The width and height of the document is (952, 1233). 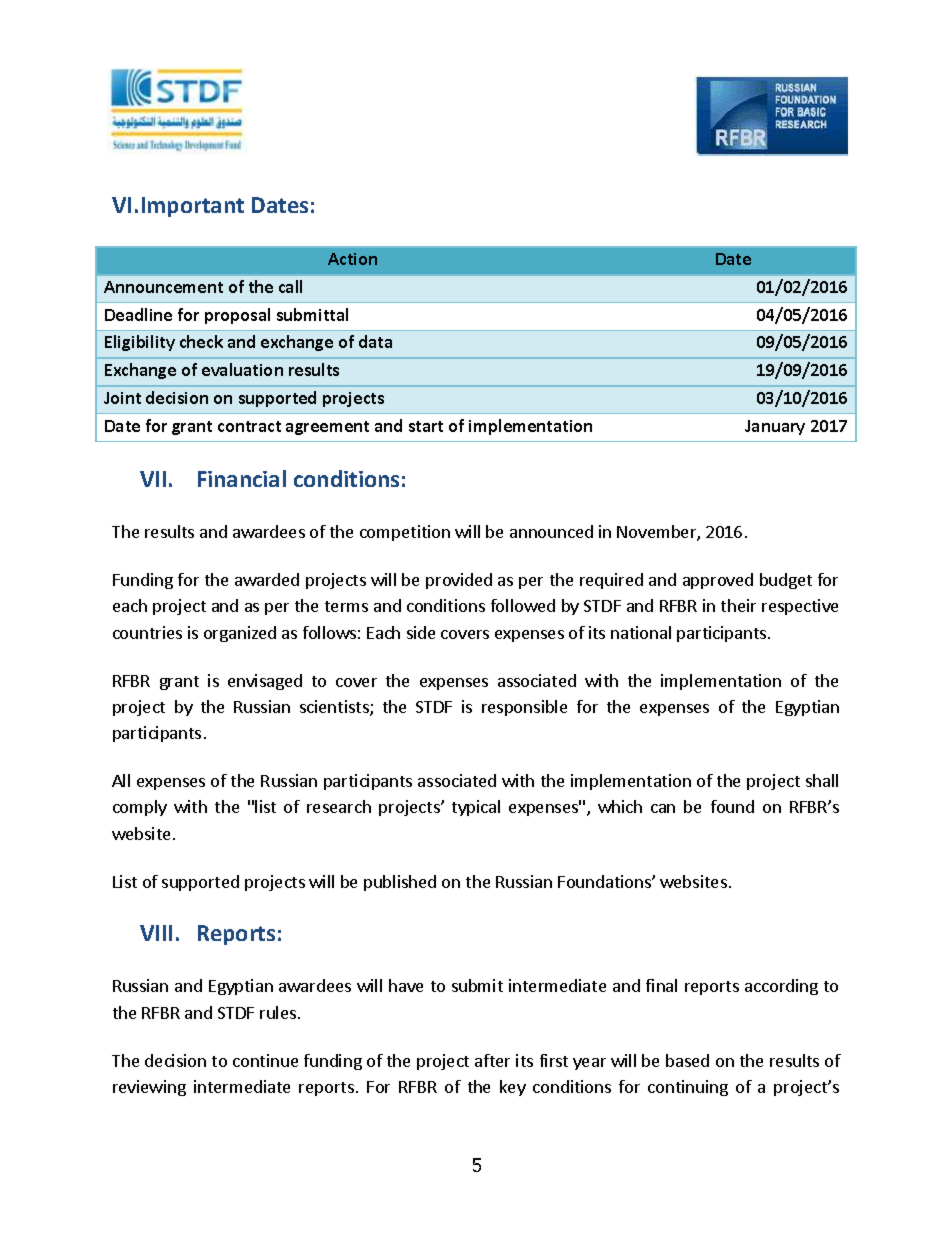 I want to click on can, so click(x=663, y=808).
